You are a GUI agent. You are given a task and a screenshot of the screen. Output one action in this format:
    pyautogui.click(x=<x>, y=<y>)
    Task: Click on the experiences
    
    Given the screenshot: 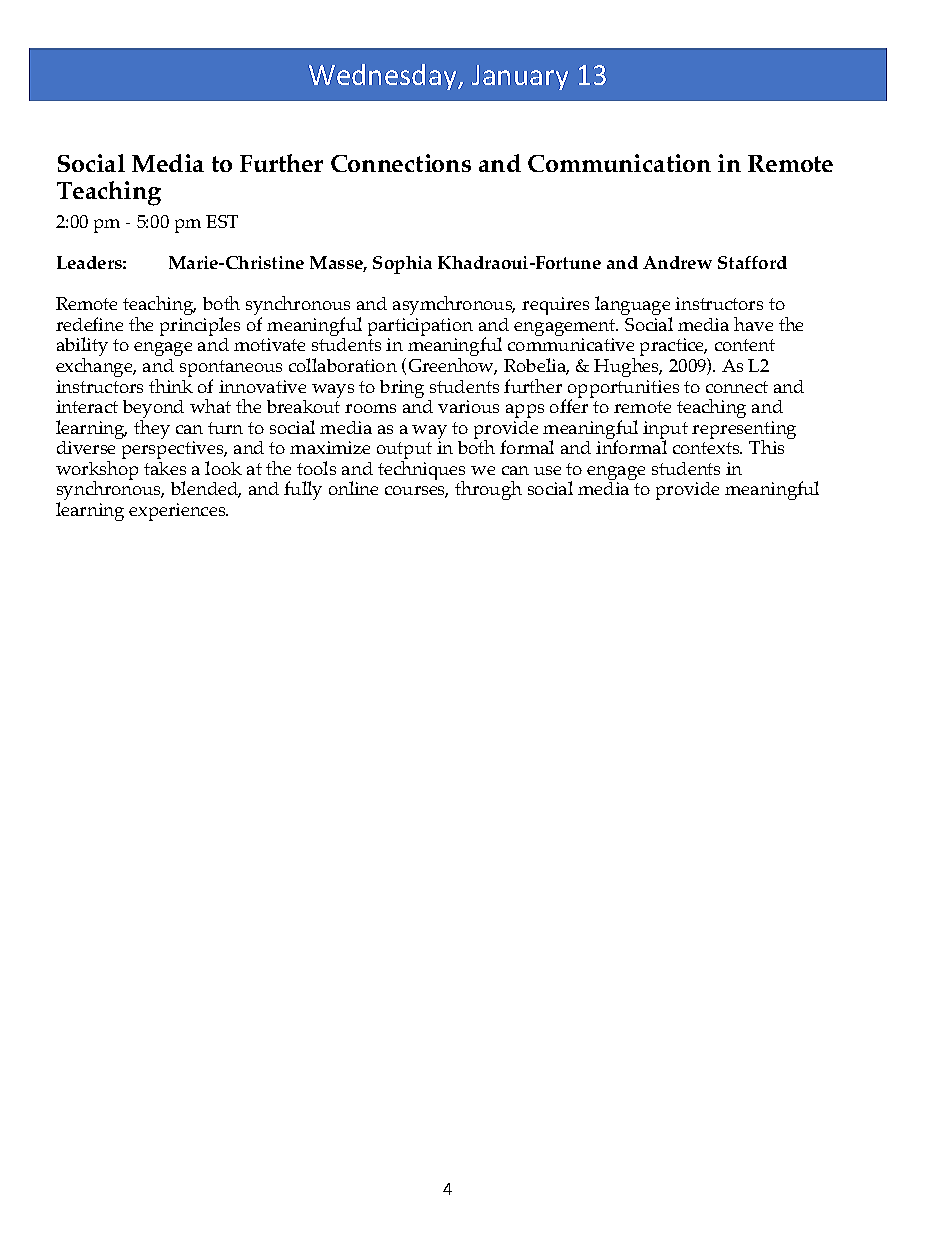 What is the action you would take?
    pyautogui.click(x=178, y=512)
